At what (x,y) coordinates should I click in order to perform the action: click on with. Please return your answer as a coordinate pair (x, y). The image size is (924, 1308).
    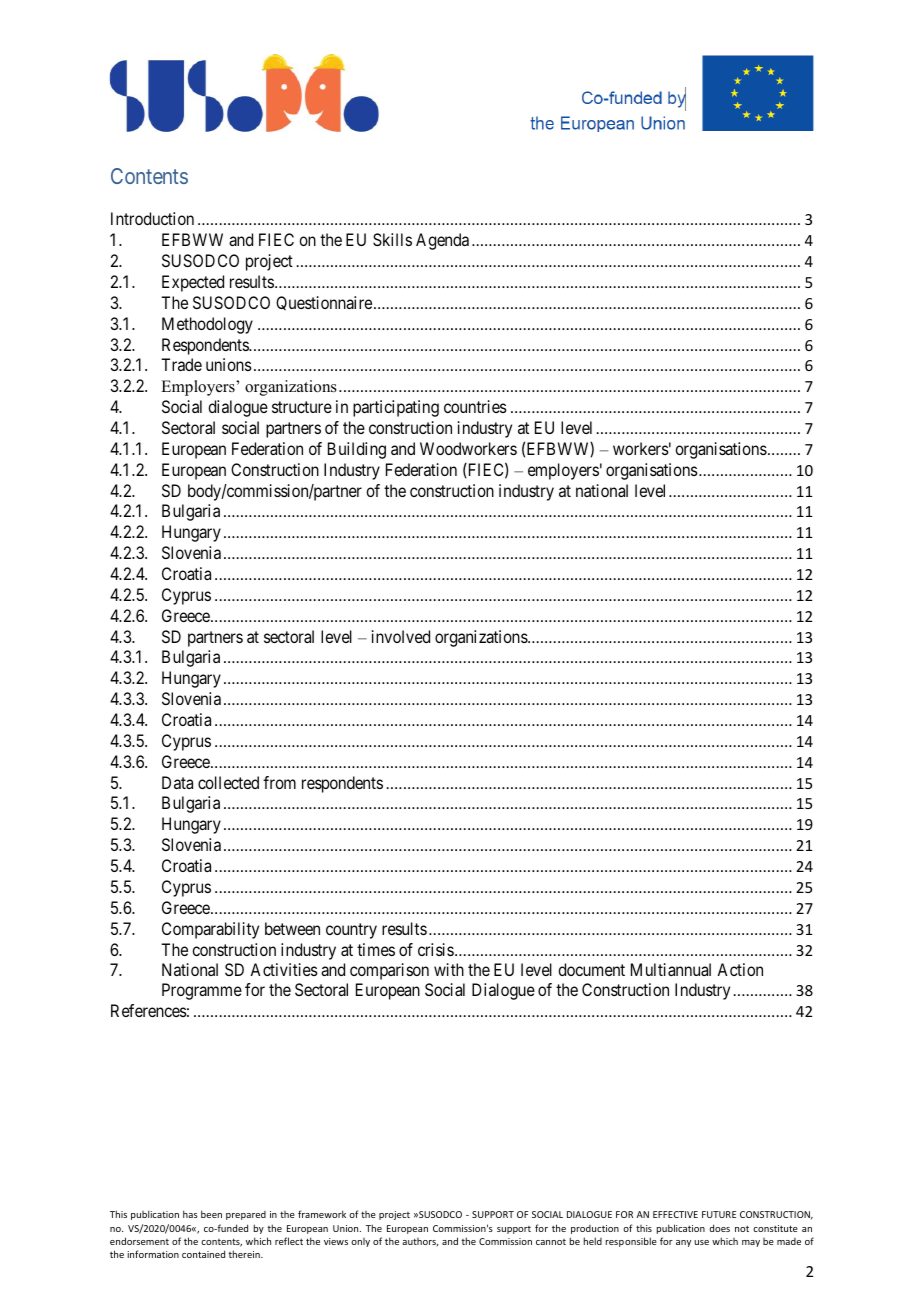
    Looking at the image, I should click on (449, 969).
